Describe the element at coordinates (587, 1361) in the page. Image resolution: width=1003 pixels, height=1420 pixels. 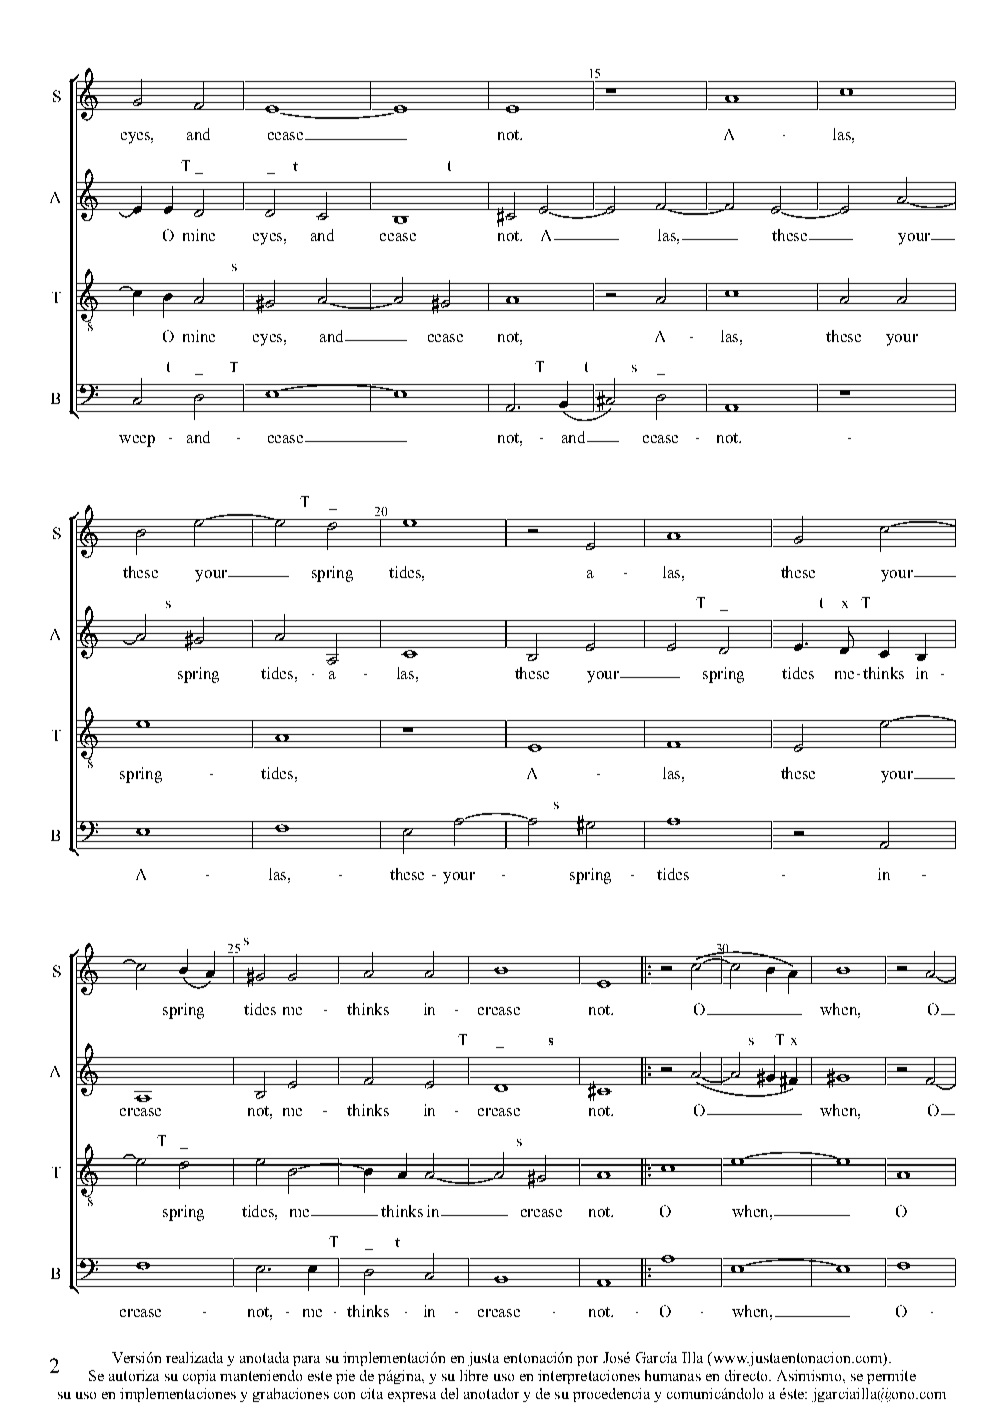
I see `por` at that location.
